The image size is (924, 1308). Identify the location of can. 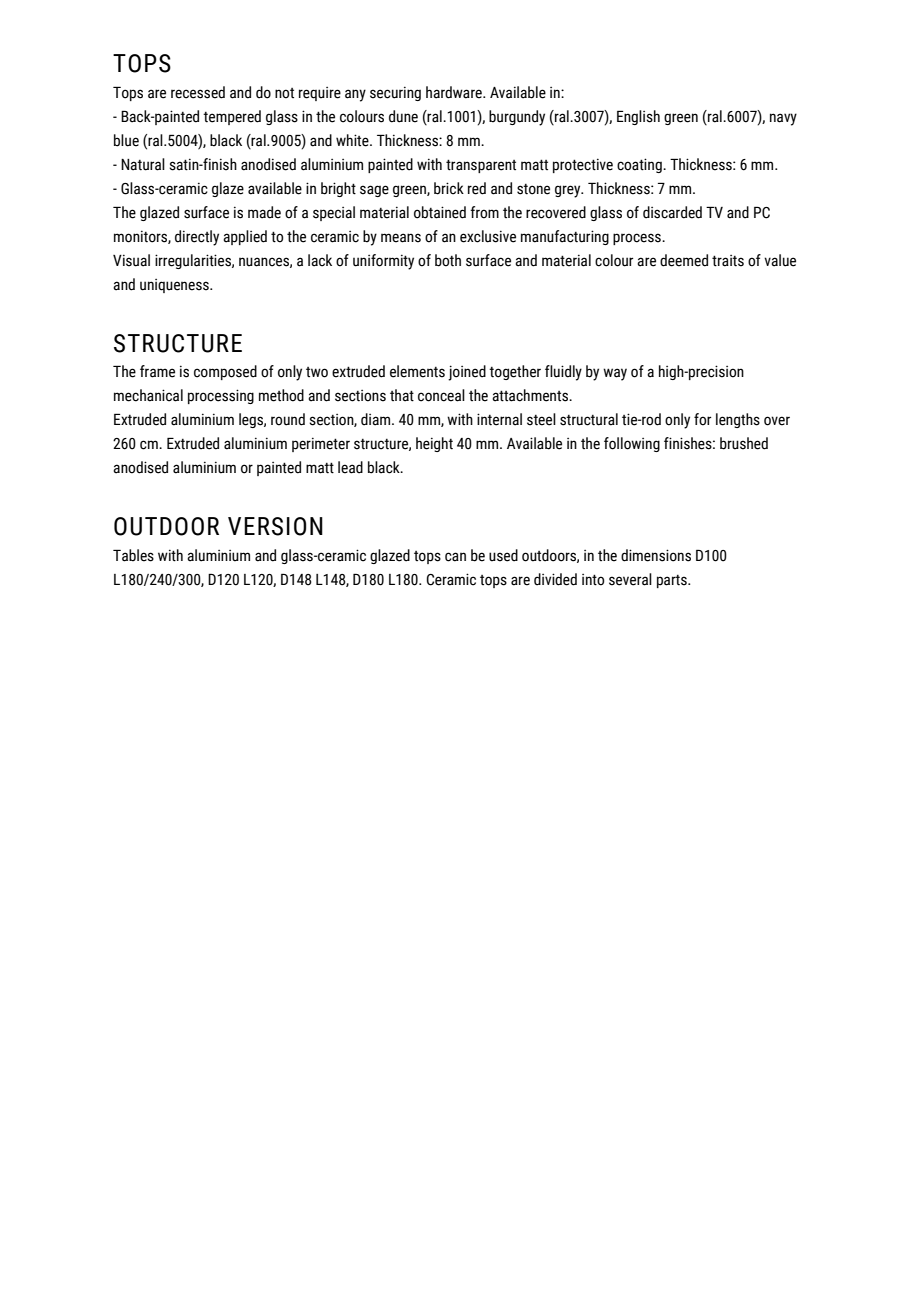
(455, 557).
